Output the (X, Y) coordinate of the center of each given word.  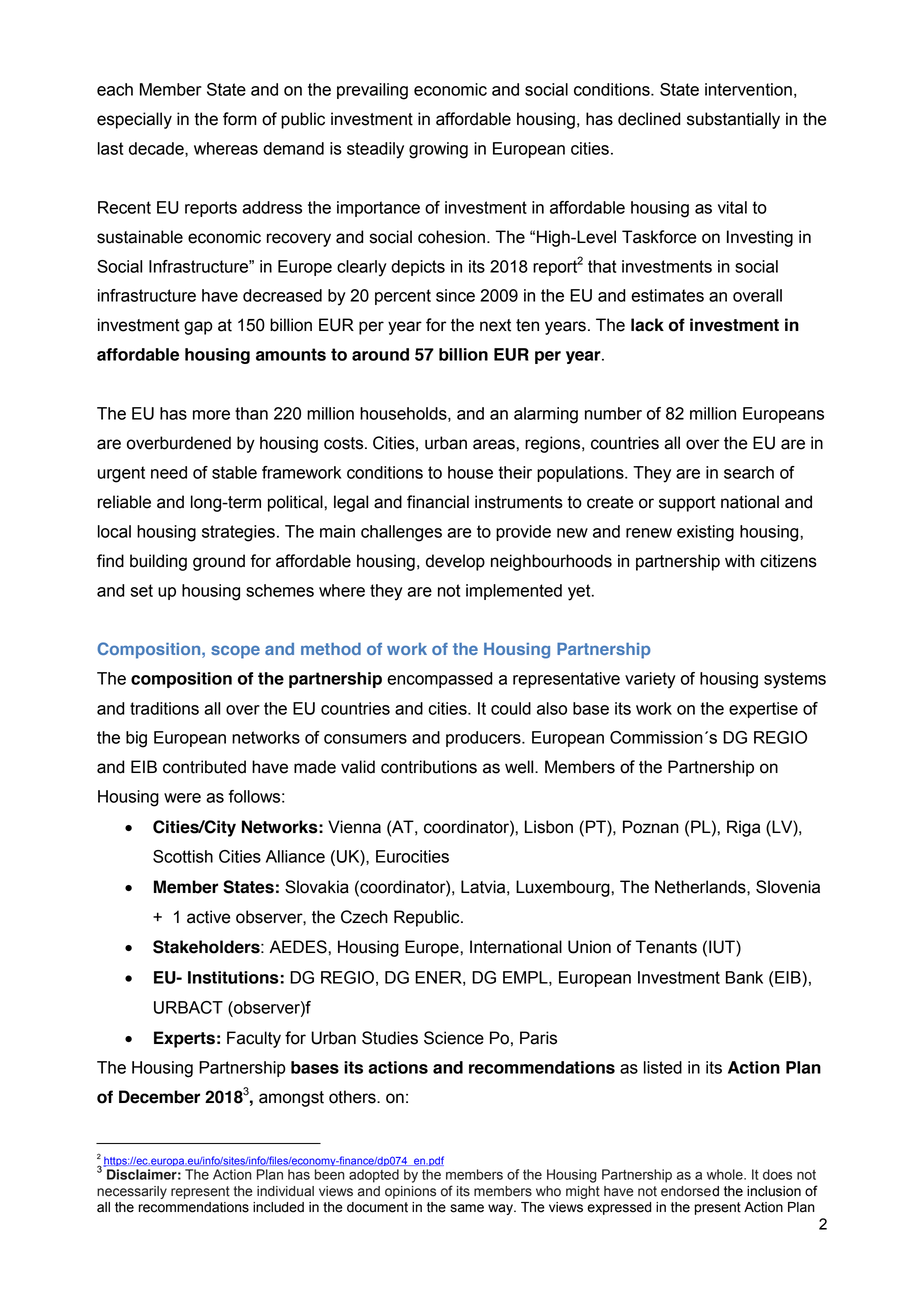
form (240, 119)
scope (235, 652)
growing (438, 150)
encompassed (440, 680)
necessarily (132, 1192)
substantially (733, 120)
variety (650, 680)
